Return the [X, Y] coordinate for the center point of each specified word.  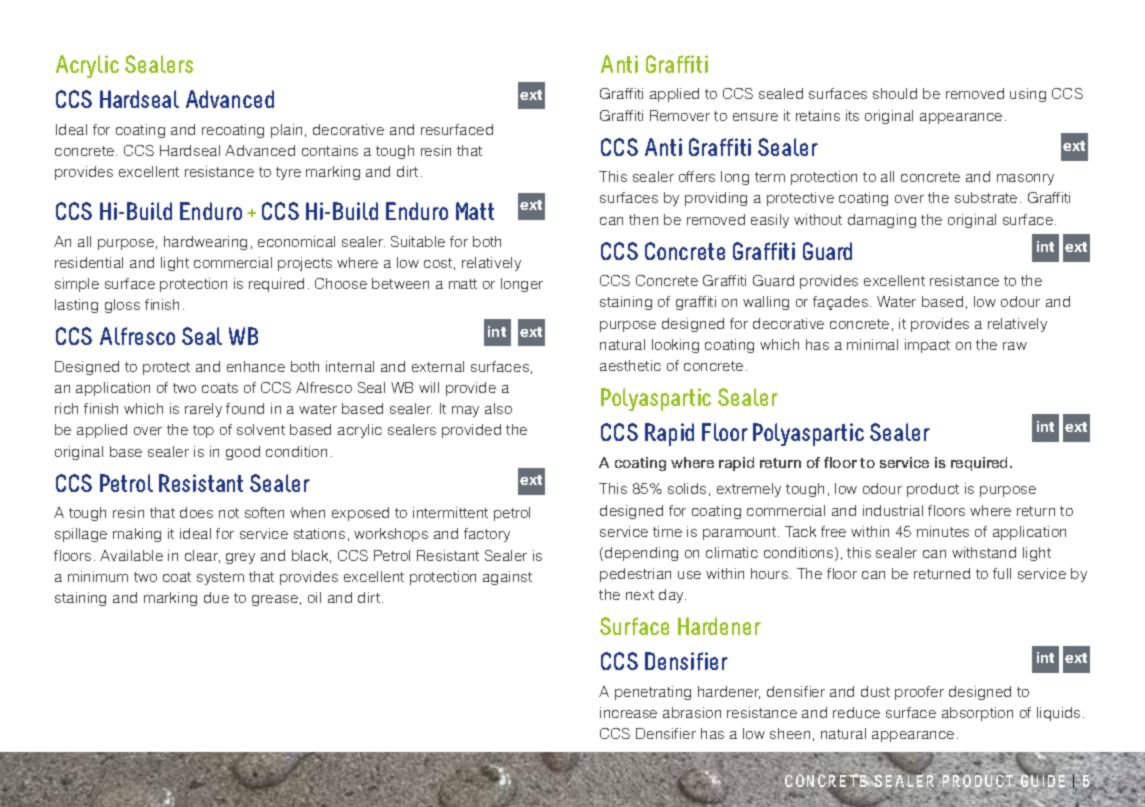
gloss [122, 306]
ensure [755, 117]
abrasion [692, 712]
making [137, 535]
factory [487, 535]
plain [286, 131]
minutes [943, 531]
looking [675, 346]
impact [927, 346]
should [895, 93]
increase [628, 712]
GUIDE [1043, 780]
